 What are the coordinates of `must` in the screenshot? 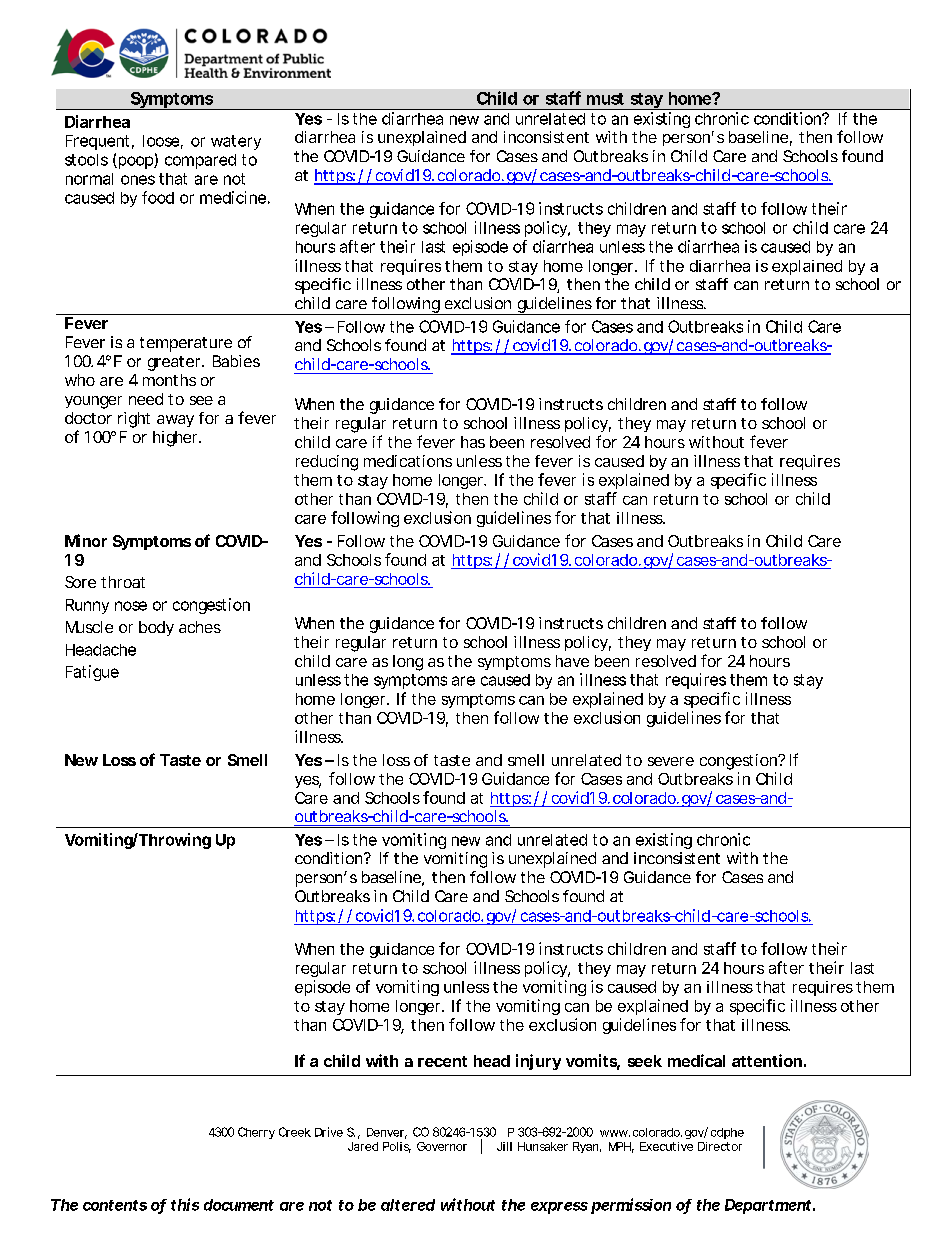 It's located at (605, 99).
